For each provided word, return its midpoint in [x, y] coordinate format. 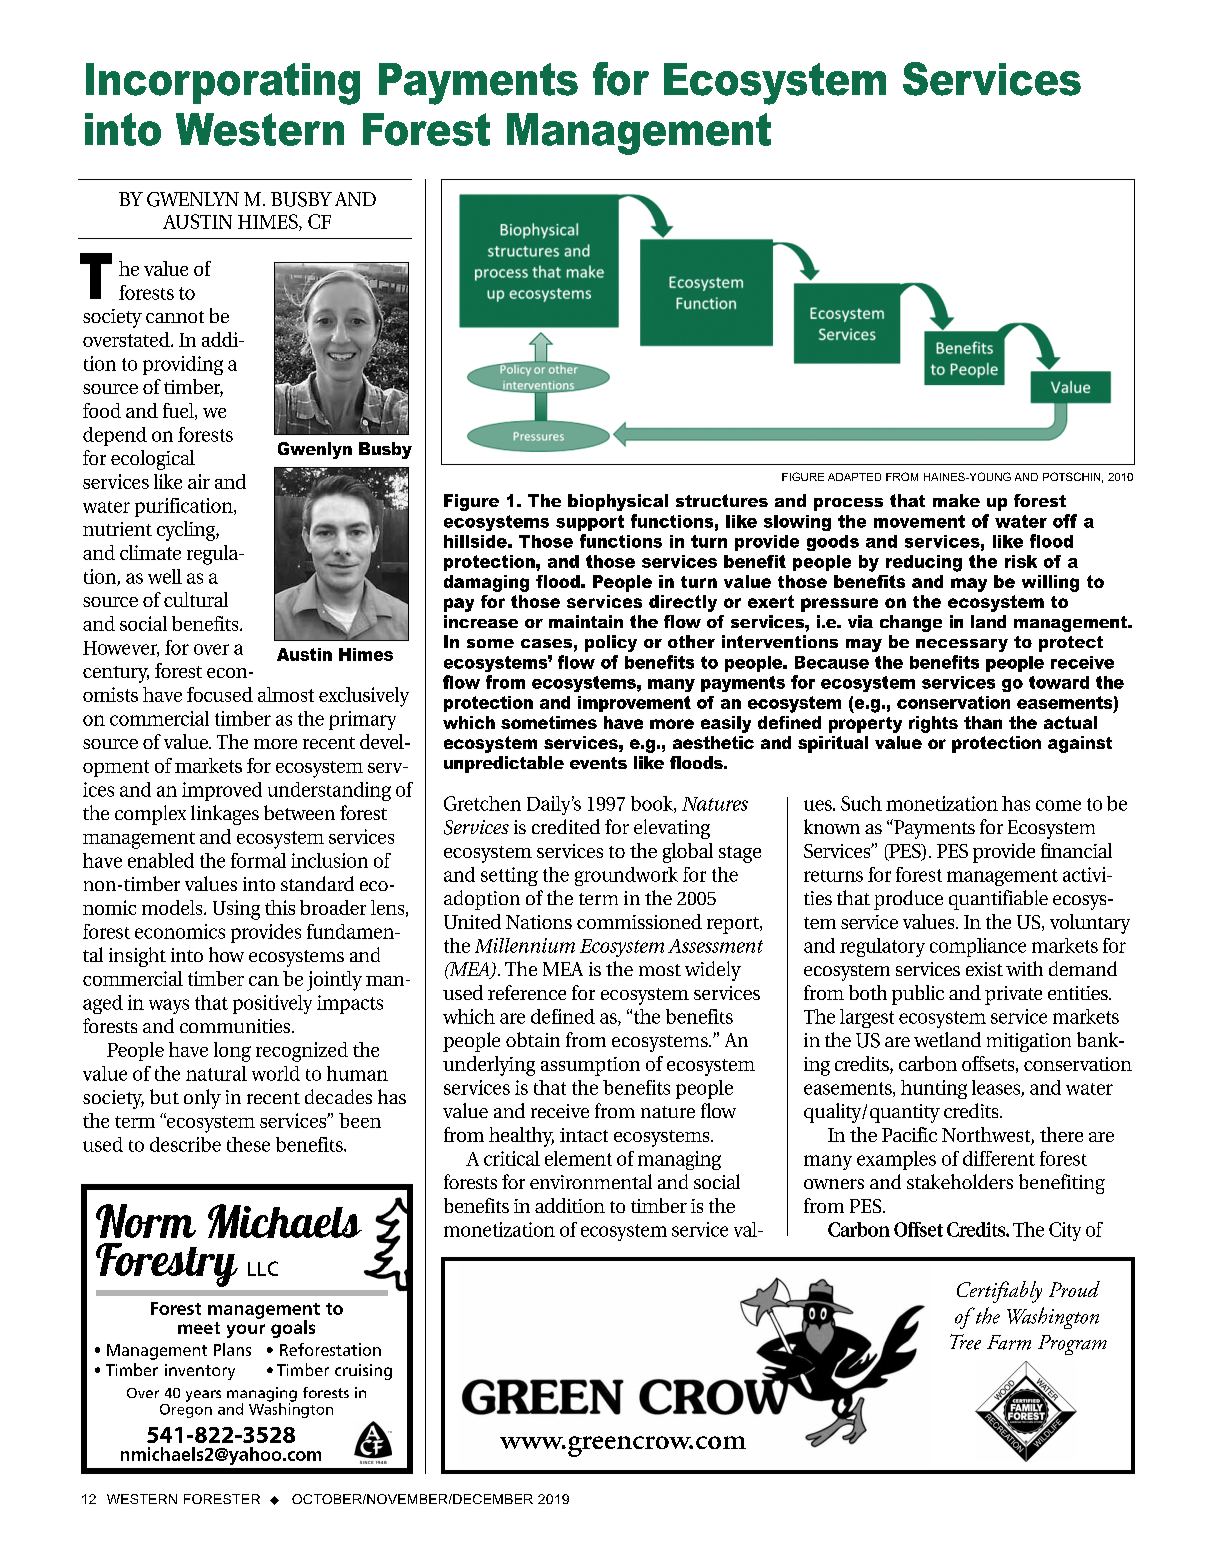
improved [222, 791]
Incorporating [223, 84]
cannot [175, 317]
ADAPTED [854, 477]
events [598, 763]
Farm [1009, 1342]
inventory [200, 1372]
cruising [363, 1372]
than [983, 722]
